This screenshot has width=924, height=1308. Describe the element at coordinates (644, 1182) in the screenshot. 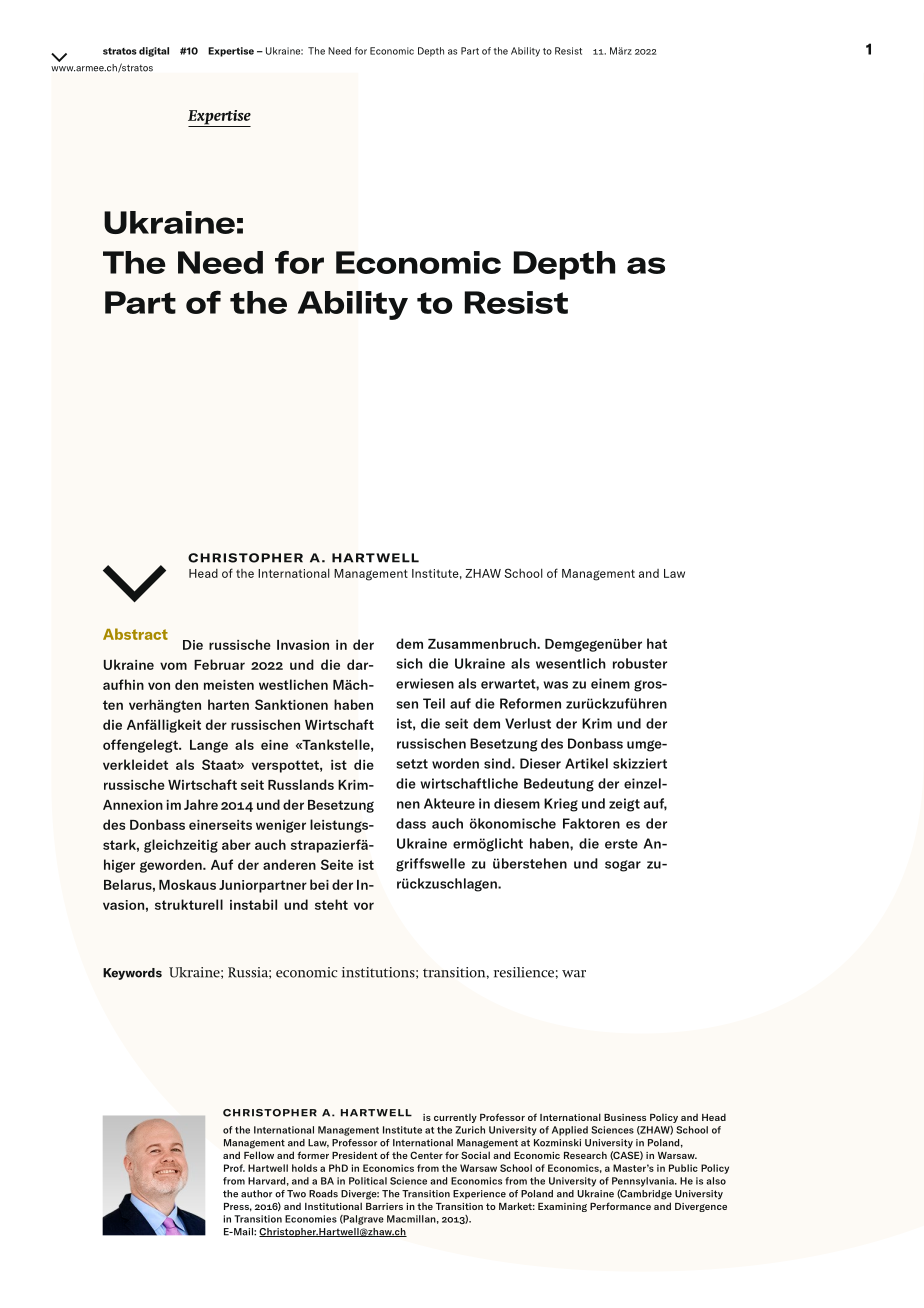

I see `Pennsylvania` at that location.
